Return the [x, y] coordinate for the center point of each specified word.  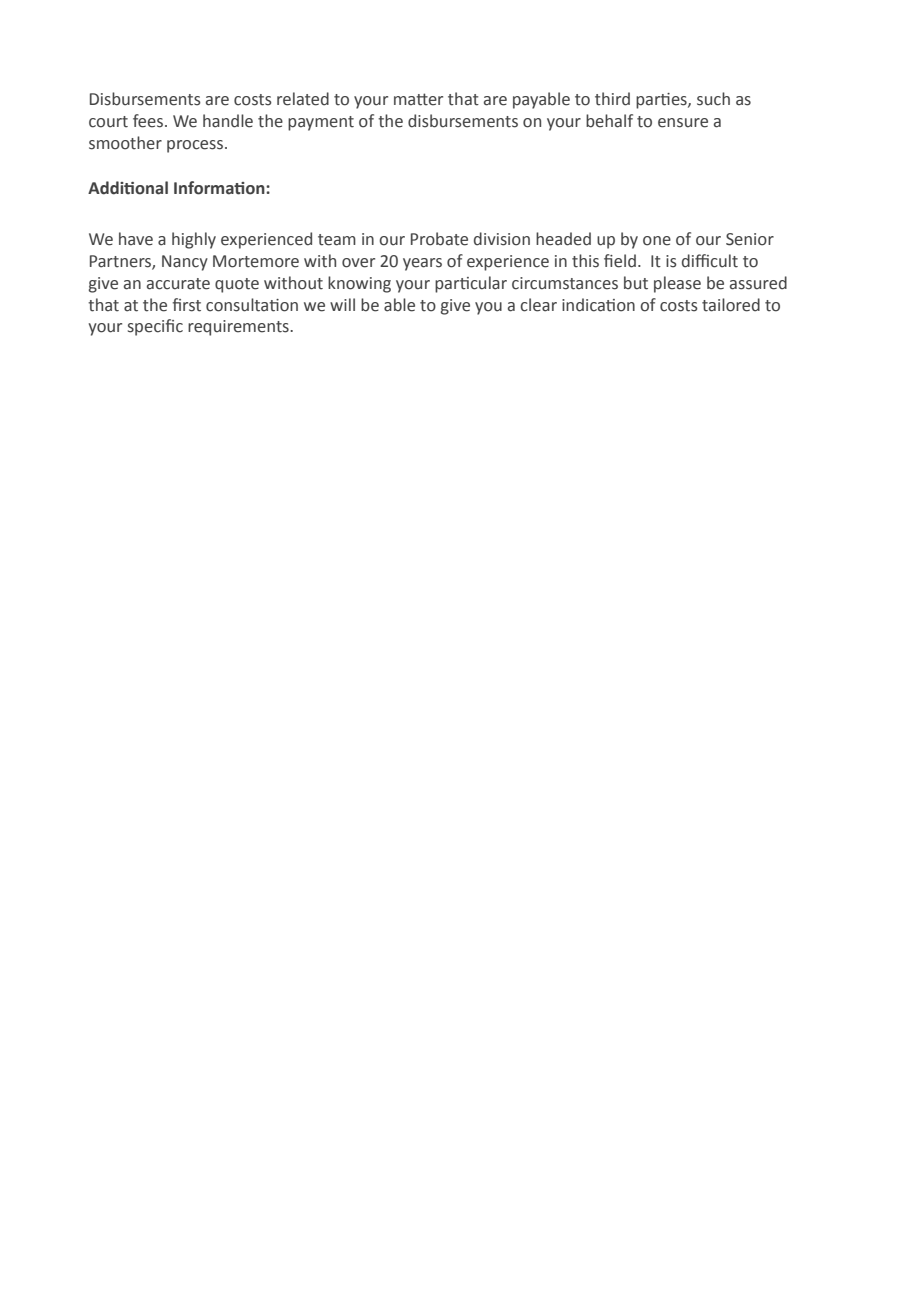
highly [194, 240]
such [713, 99]
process [196, 146]
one [657, 241]
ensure [683, 123]
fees [149, 121]
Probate [439, 239]
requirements [239, 328]
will [342, 304]
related [303, 99]
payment [321, 123]
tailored [731, 305]
